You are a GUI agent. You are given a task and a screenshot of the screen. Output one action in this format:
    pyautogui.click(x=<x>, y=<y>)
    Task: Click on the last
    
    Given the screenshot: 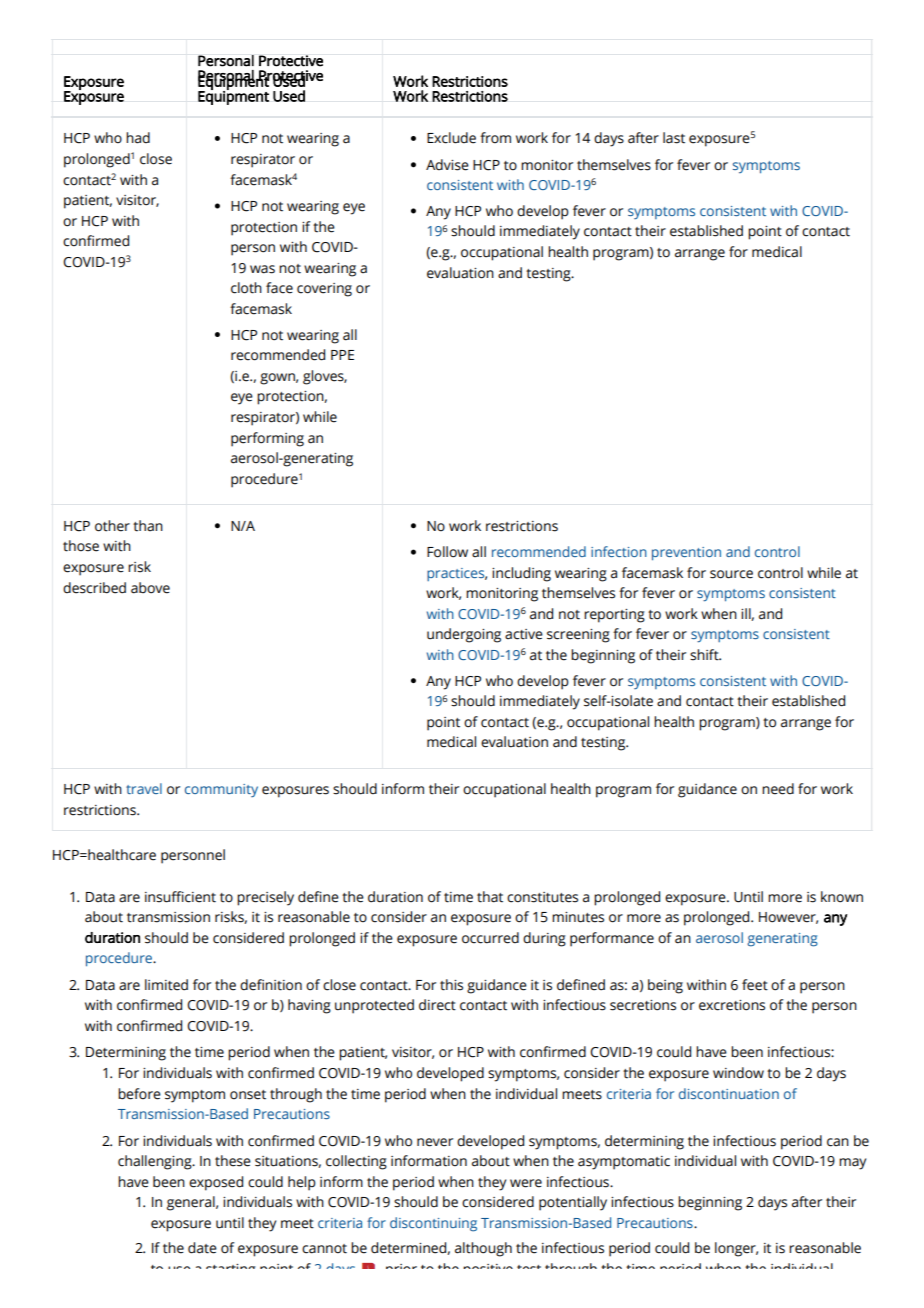 What is the action you would take?
    pyautogui.click(x=674, y=138)
